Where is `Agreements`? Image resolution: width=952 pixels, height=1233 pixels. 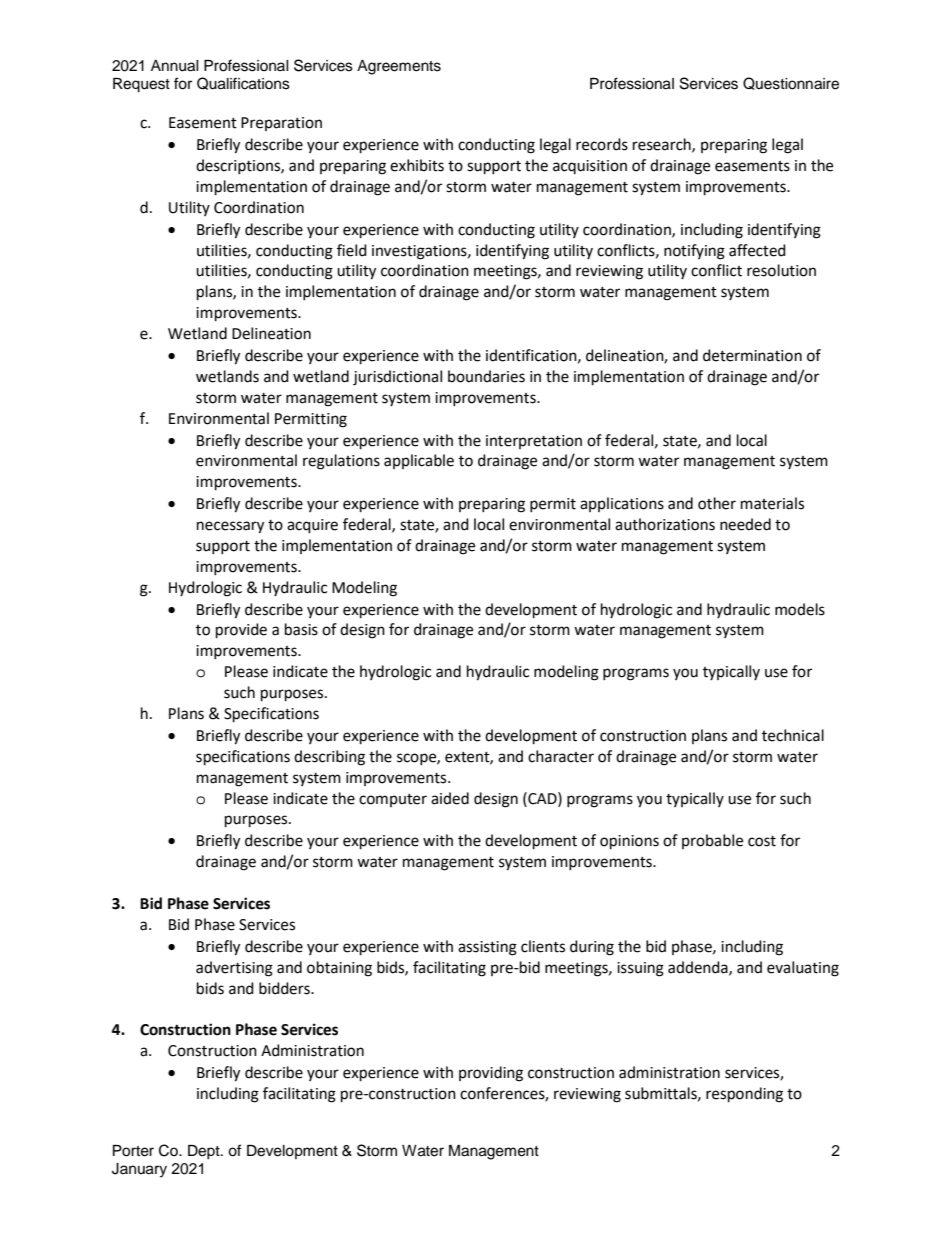 Agreements is located at coordinates (399, 67).
